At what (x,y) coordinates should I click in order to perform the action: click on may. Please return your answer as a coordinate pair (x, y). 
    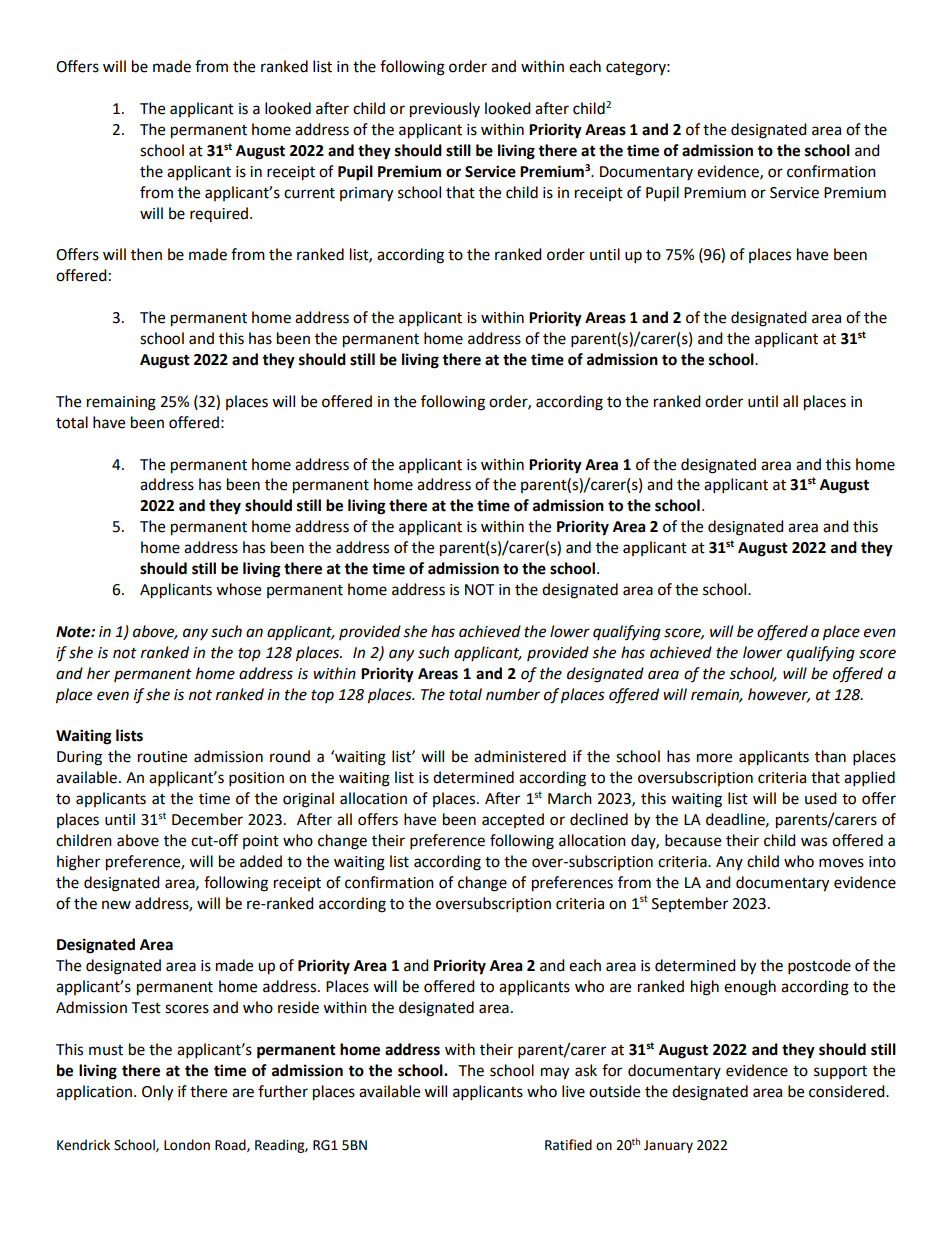
    Looking at the image, I should click on (555, 1073).
